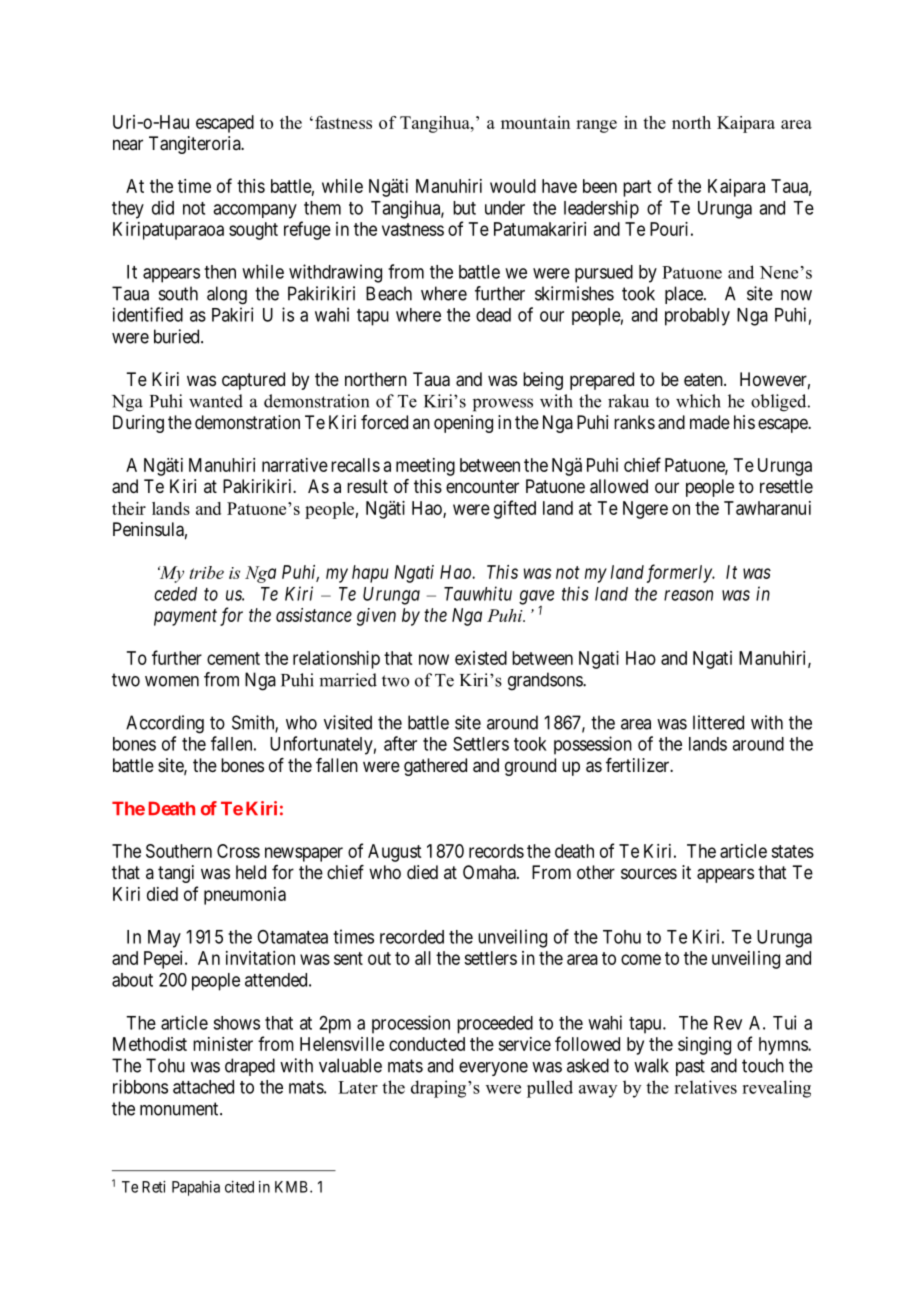 The image size is (924, 1308). Describe the element at coordinates (481, 658) in the screenshot. I see `existed` at that location.
